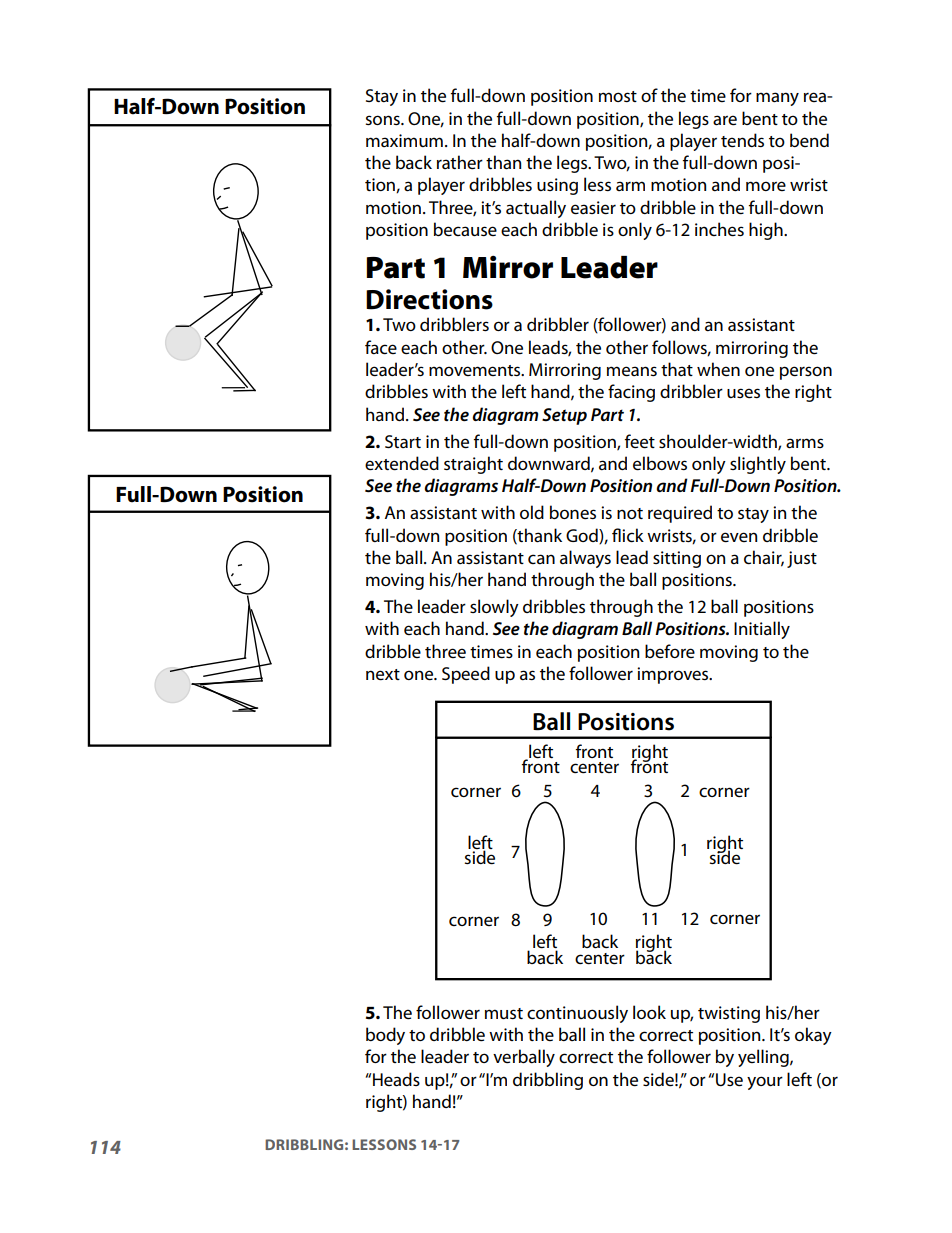 The width and height of the screenshot is (952, 1233). What do you see at coordinates (404, 140) in the screenshot?
I see `maximum` at bounding box center [404, 140].
